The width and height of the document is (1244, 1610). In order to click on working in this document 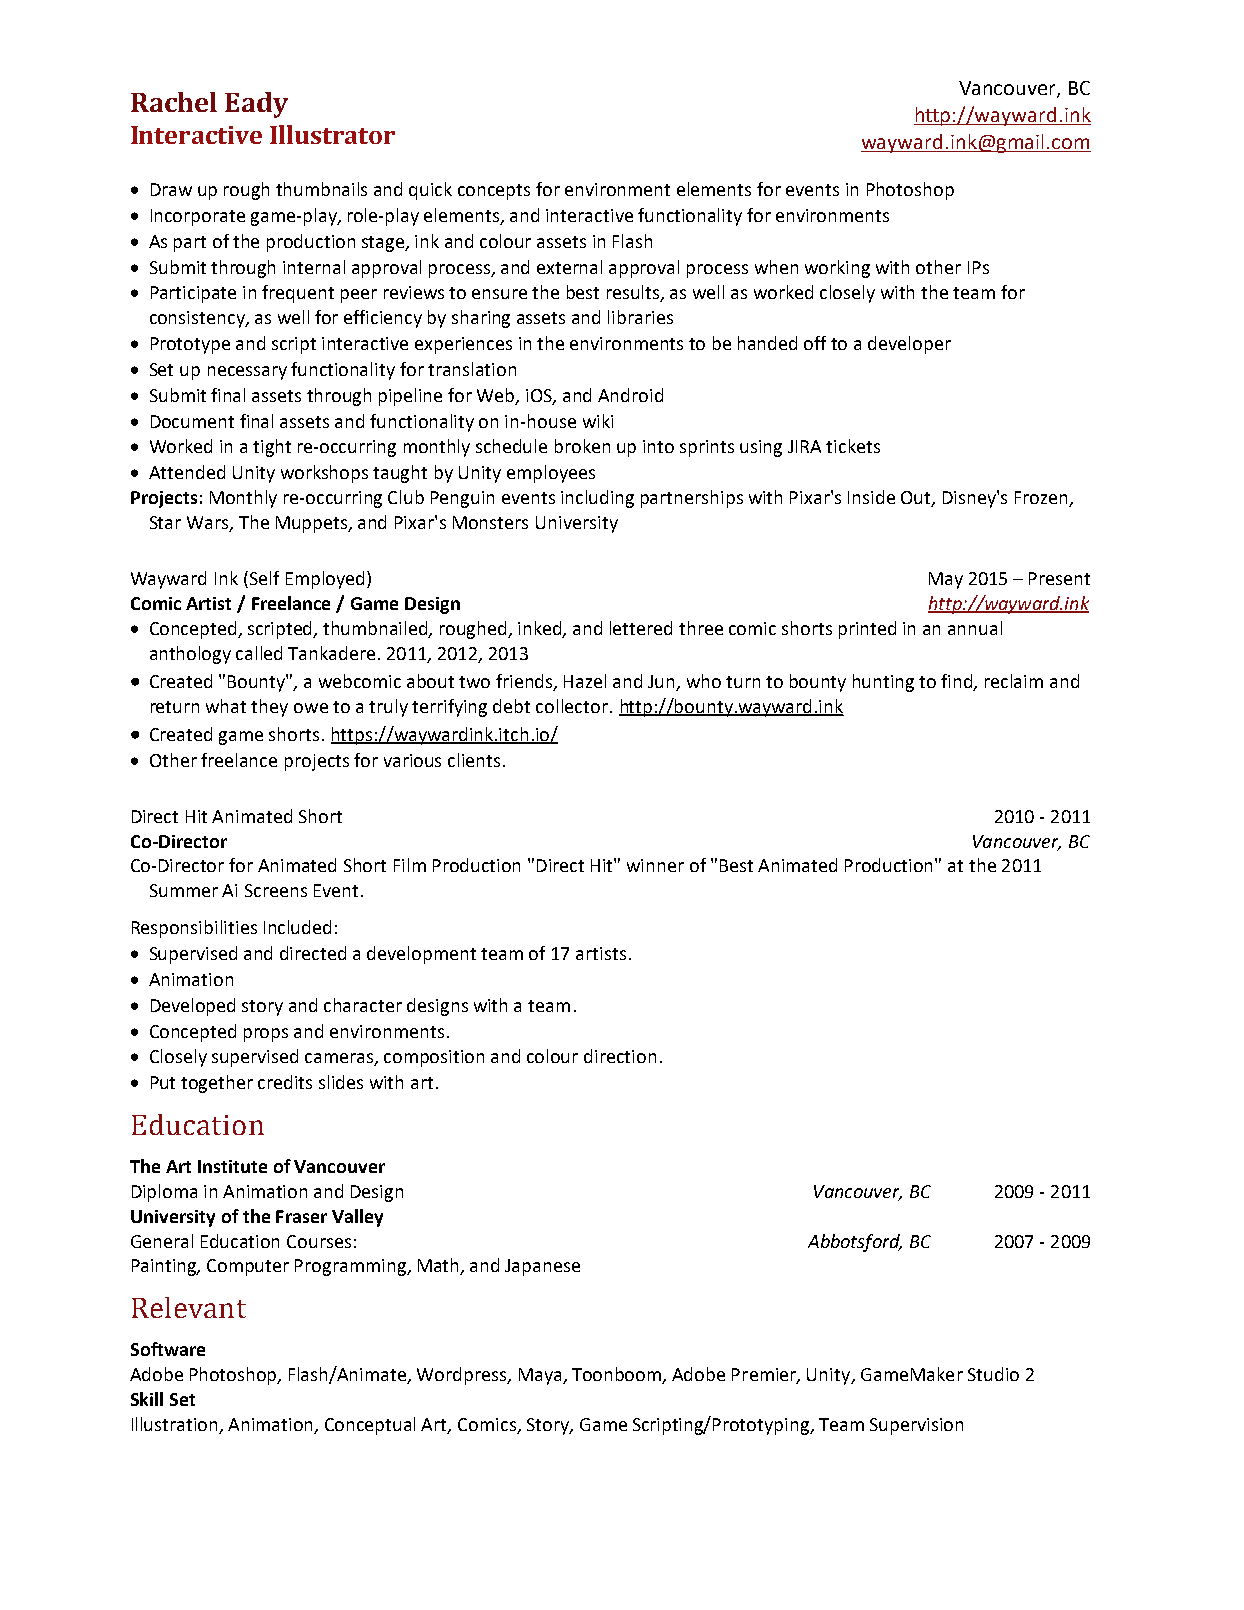, I will do `click(837, 269)`.
